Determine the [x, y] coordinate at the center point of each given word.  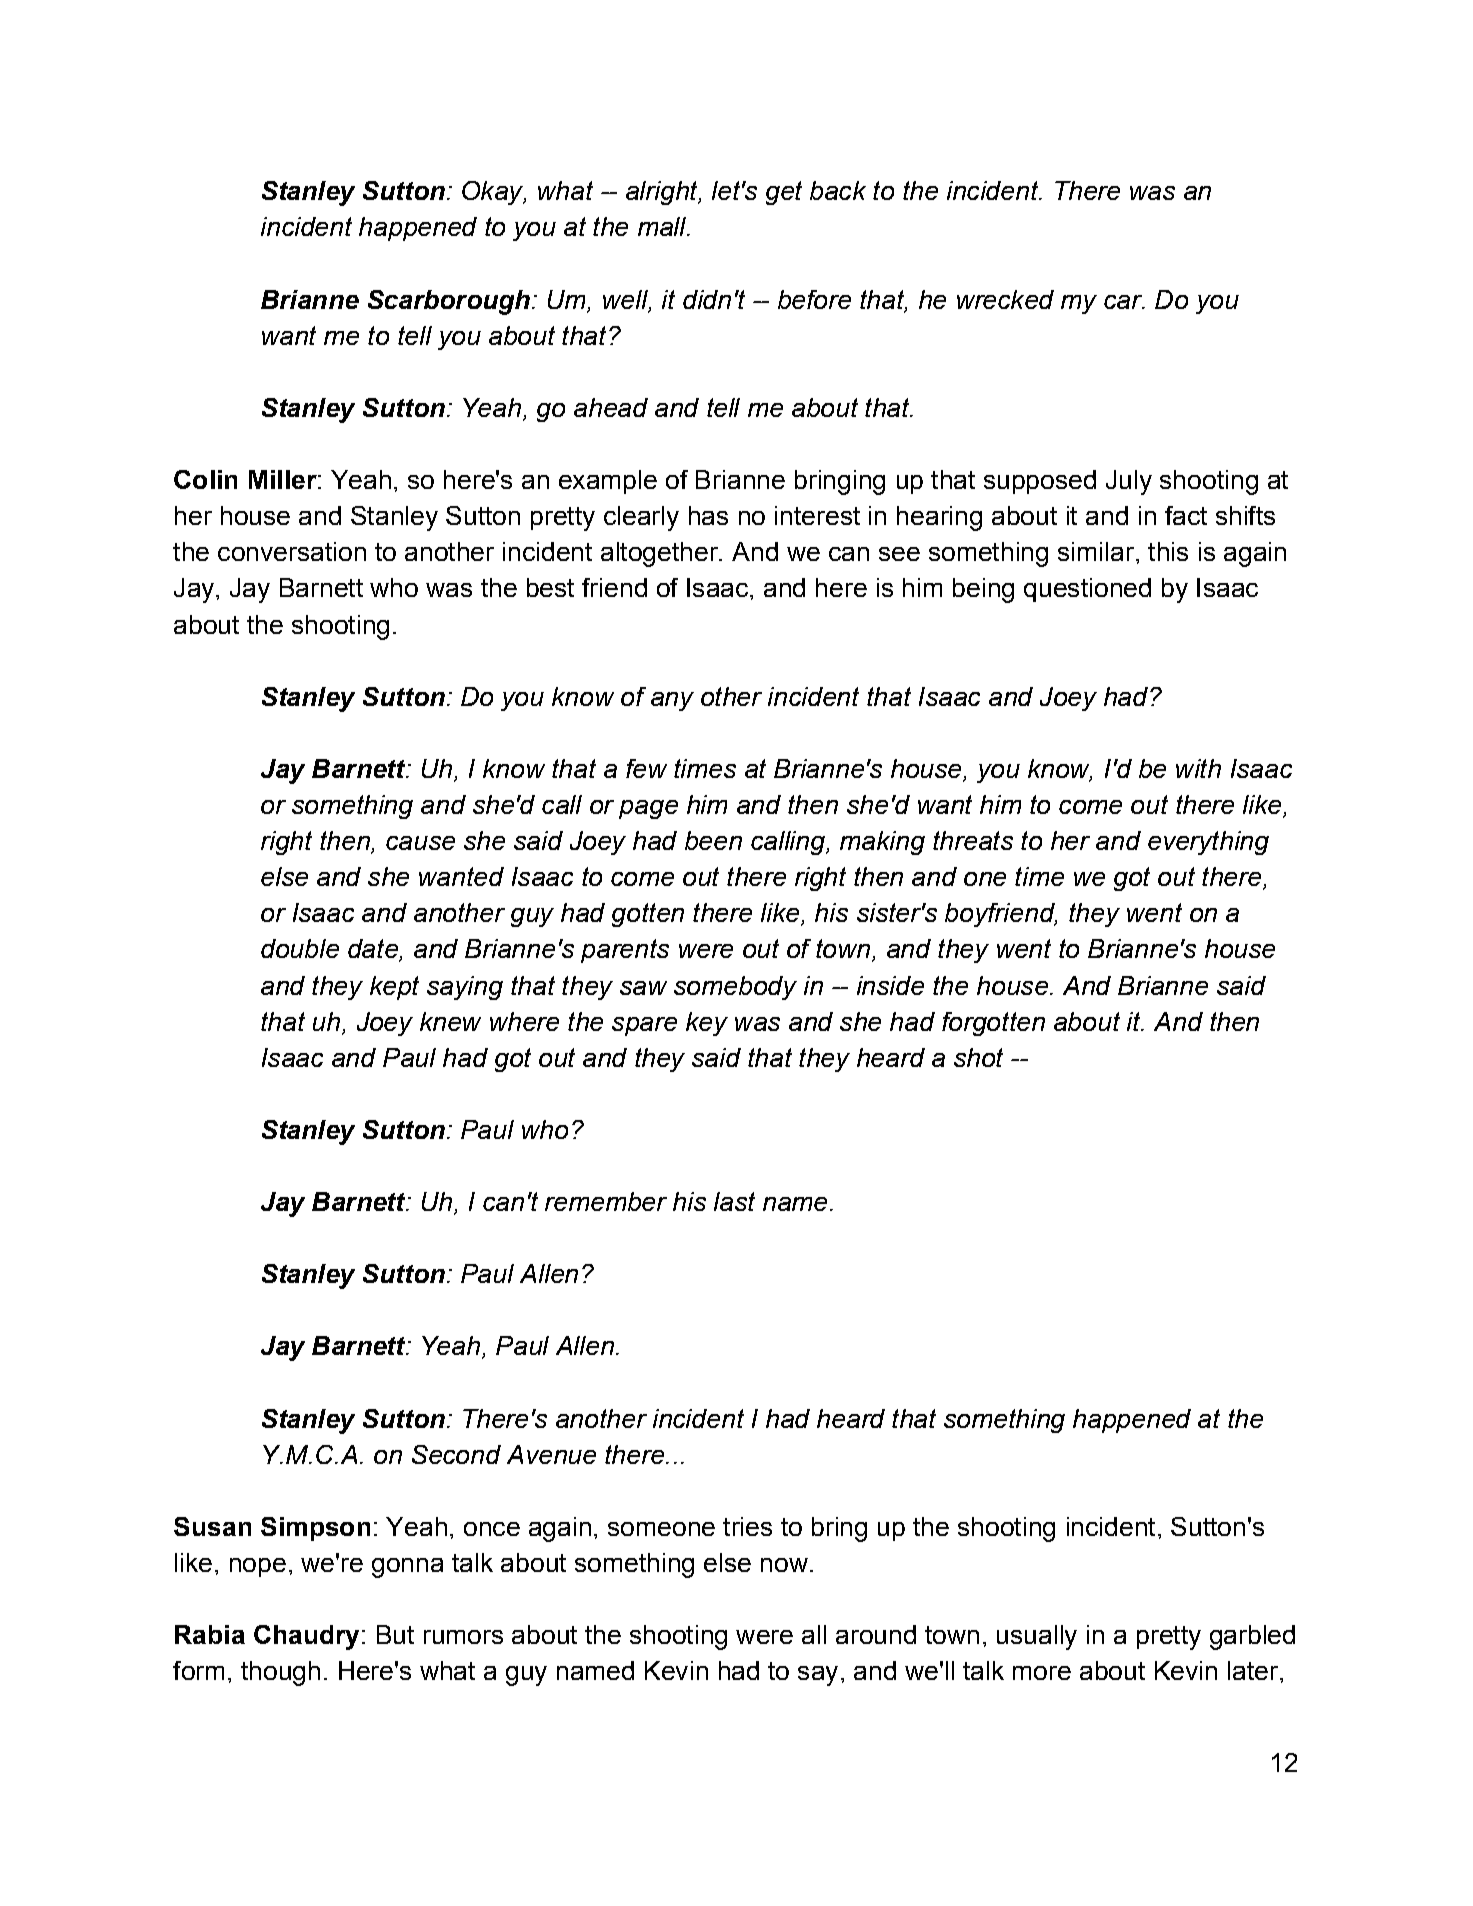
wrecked [1005, 299]
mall [663, 226]
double [300, 948]
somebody [735, 988]
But [395, 1634]
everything [1208, 843]
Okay [494, 193]
